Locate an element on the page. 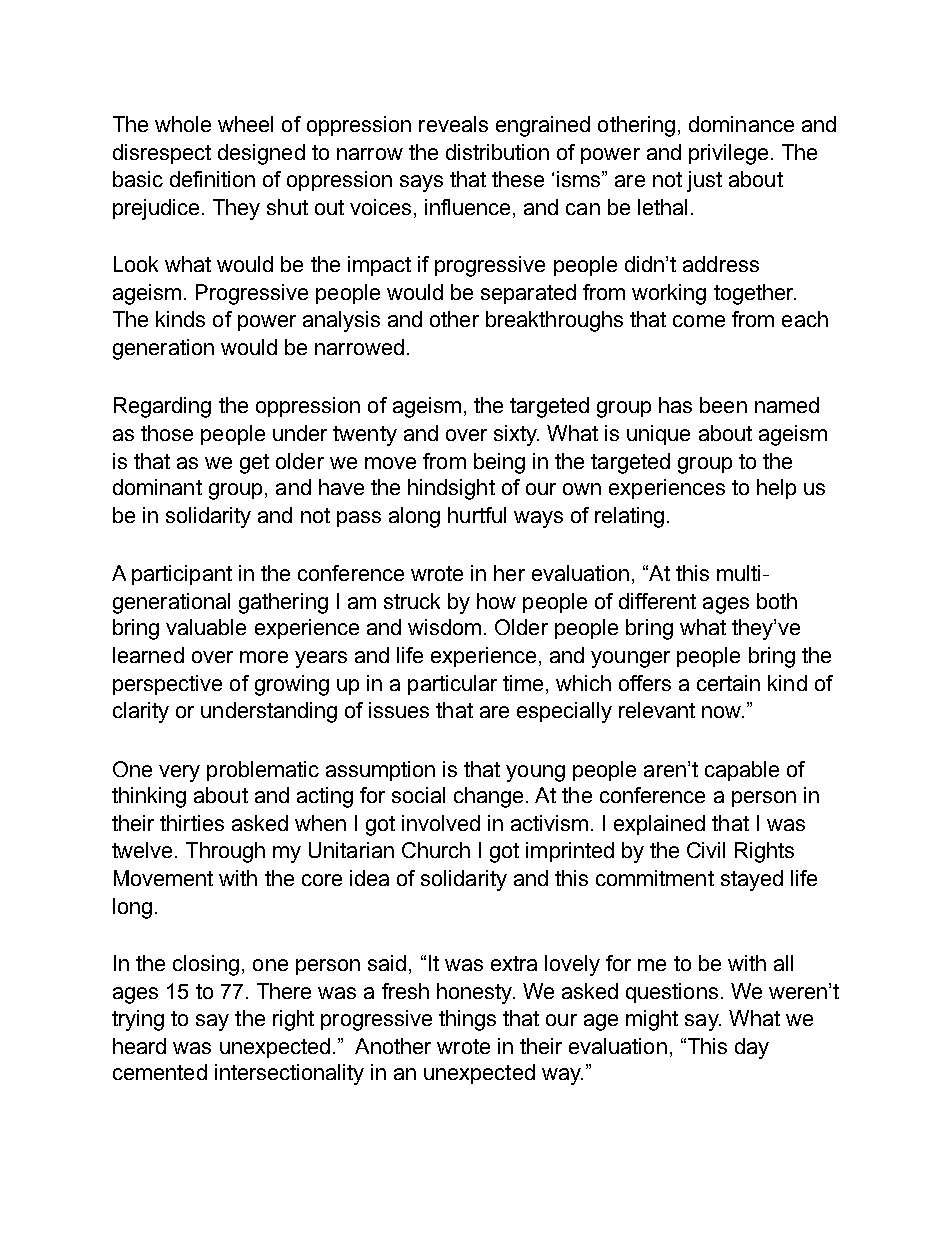  Civil is located at coordinates (706, 850).
